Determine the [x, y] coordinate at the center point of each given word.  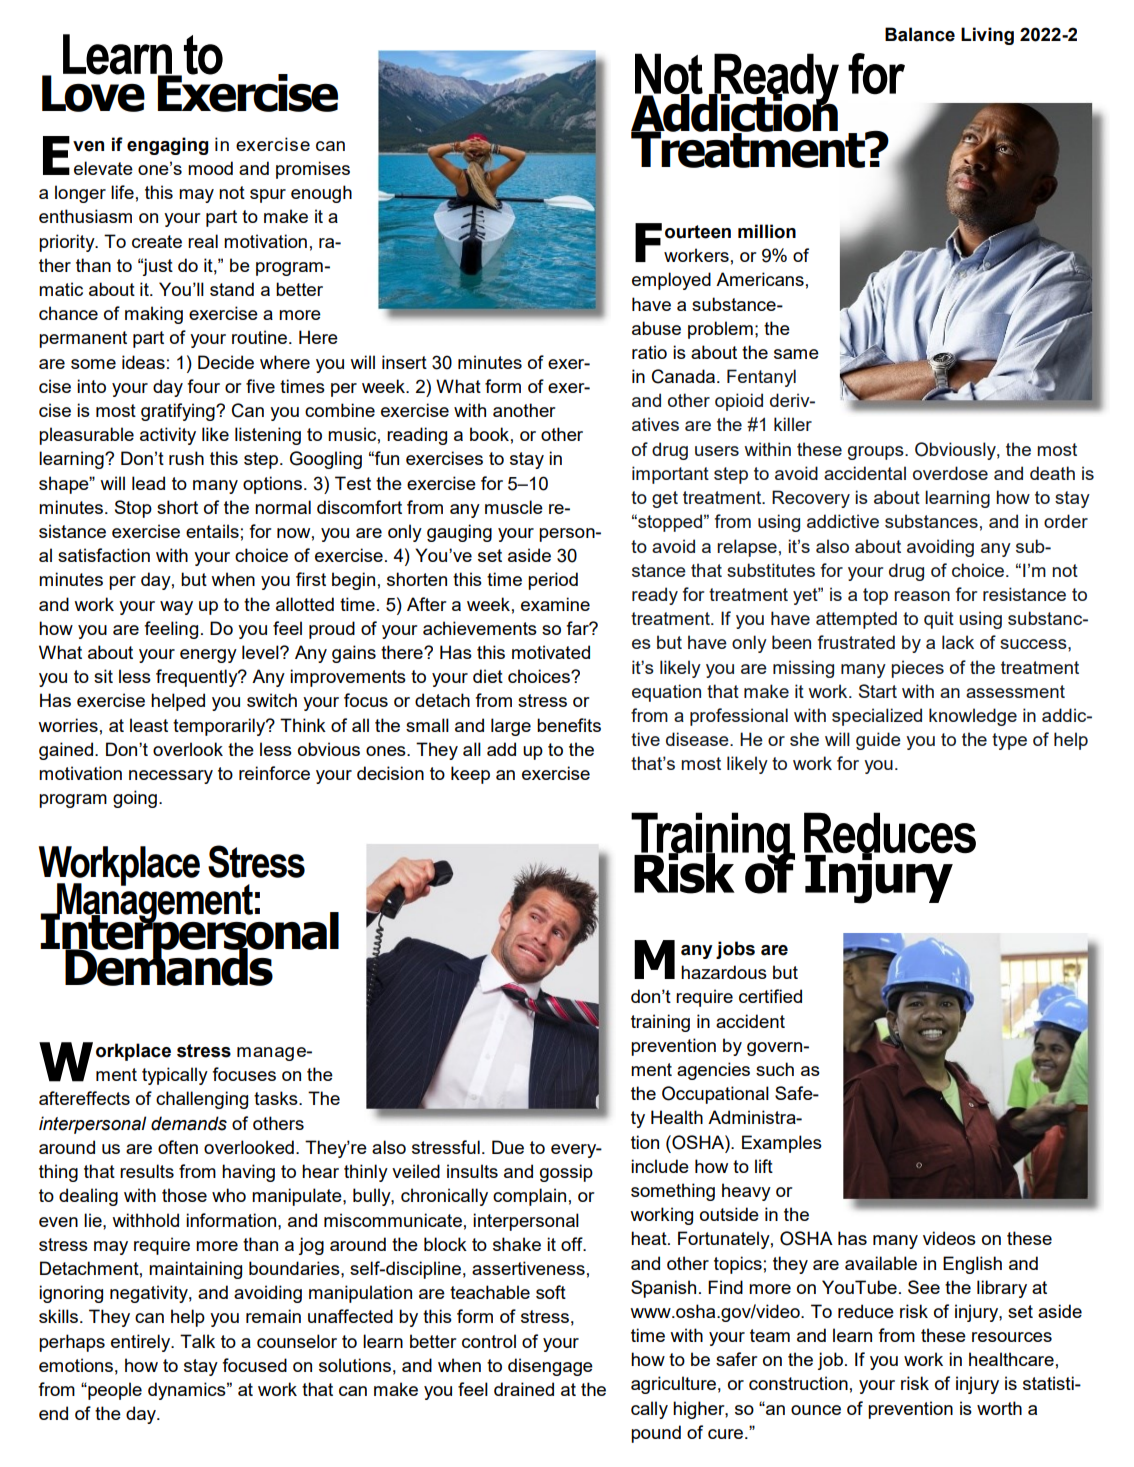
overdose [950, 473]
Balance [920, 34]
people [114, 1391]
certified [770, 996]
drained [524, 1389]
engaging [168, 146]
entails [212, 531]
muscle [514, 507]
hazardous [724, 972]
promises [313, 170]
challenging [202, 1100]
